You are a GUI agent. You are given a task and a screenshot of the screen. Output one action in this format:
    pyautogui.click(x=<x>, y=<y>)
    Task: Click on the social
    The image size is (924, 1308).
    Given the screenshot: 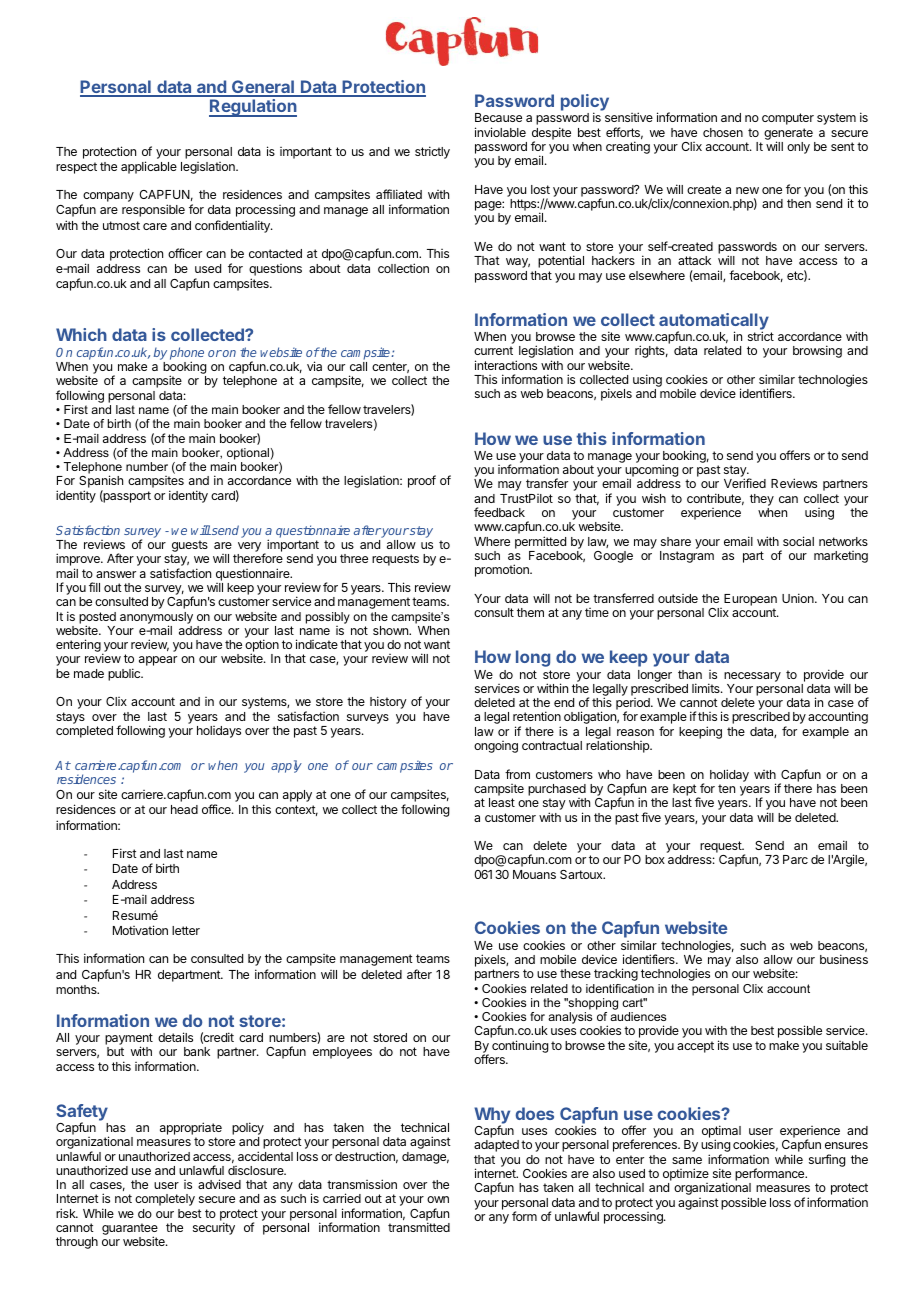 What is the action you would take?
    pyautogui.click(x=798, y=541)
